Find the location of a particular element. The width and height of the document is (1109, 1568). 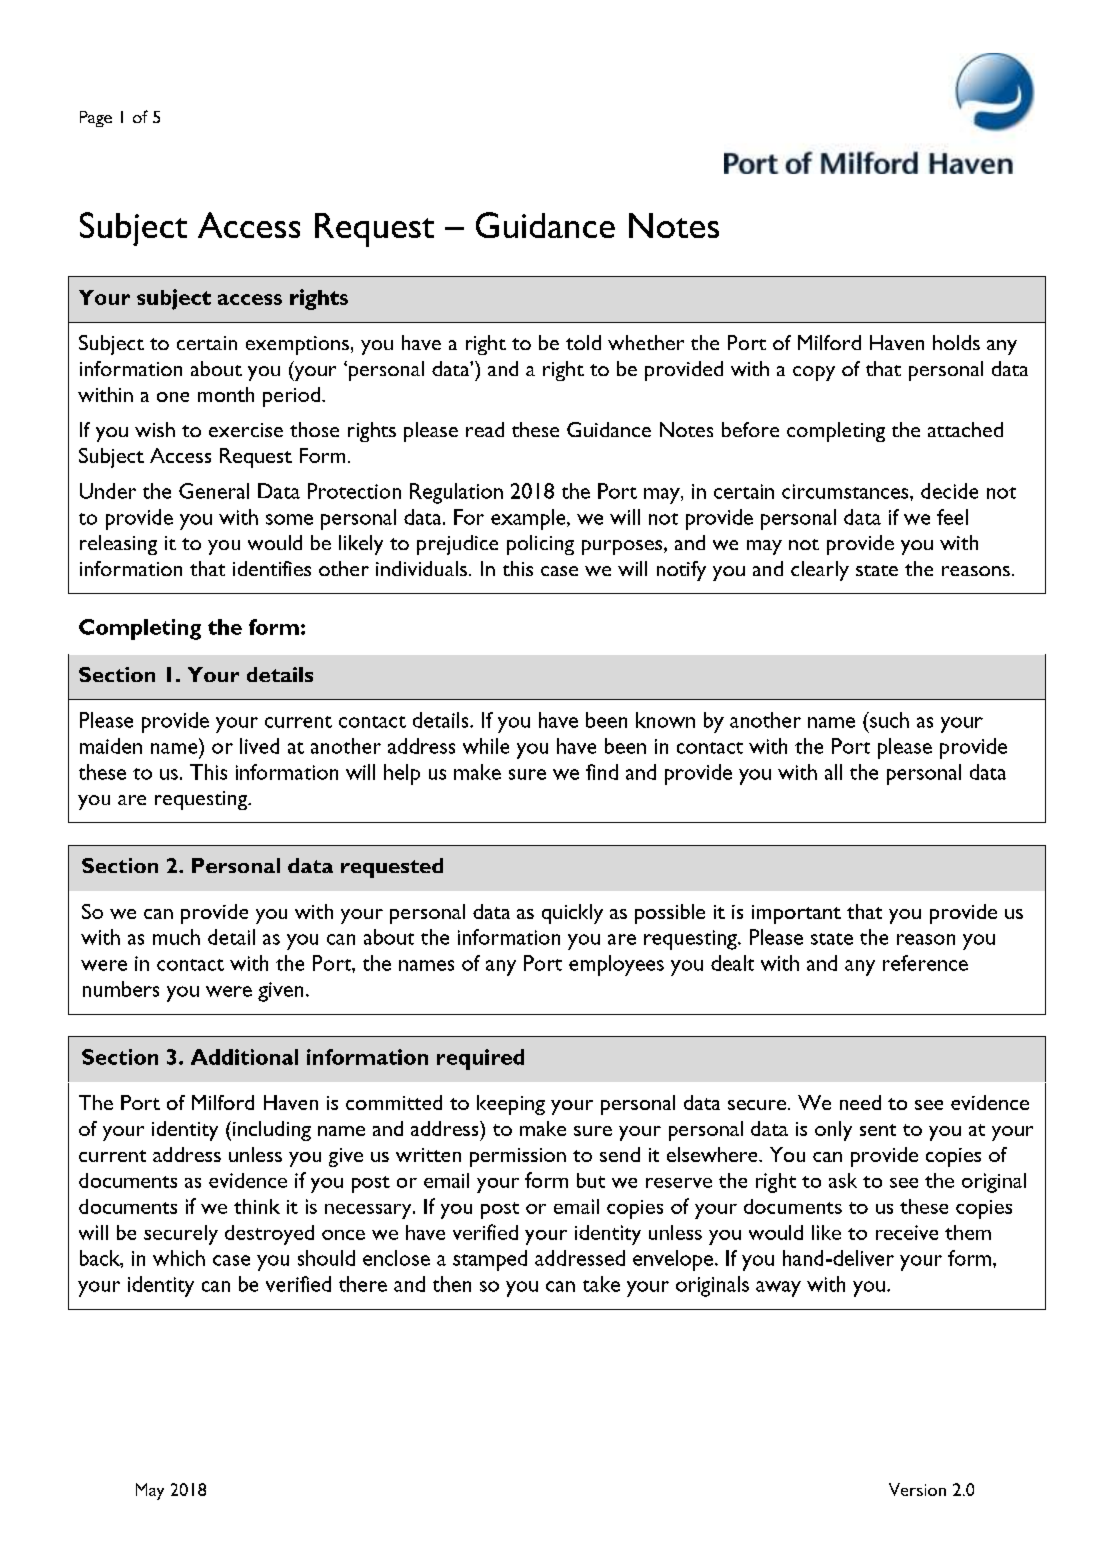

told is located at coordinates (583, 342).
